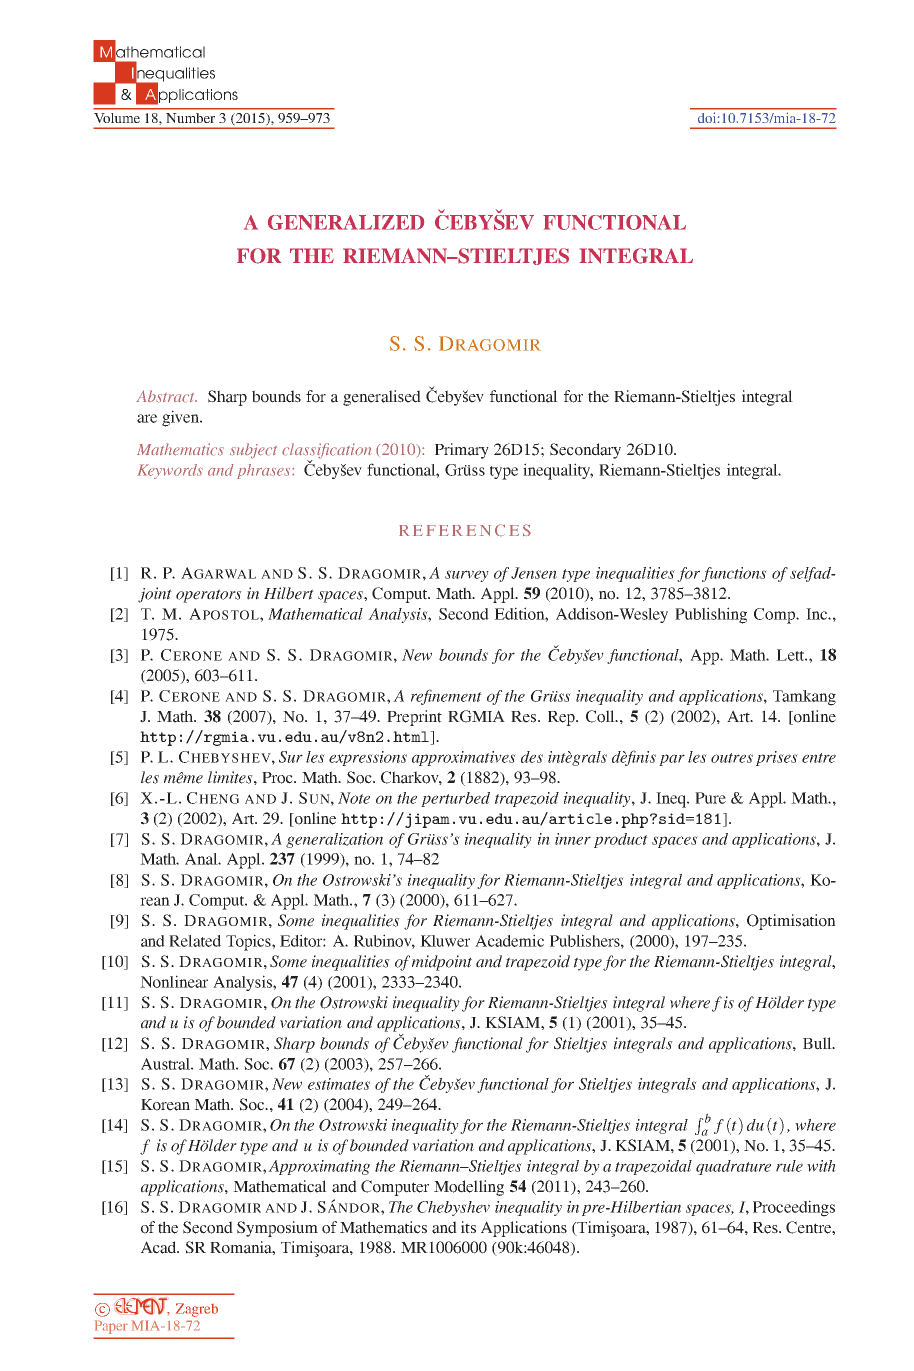  Describe the element at coordinates (462, 451) in the document. I see `Primary` at that location.
